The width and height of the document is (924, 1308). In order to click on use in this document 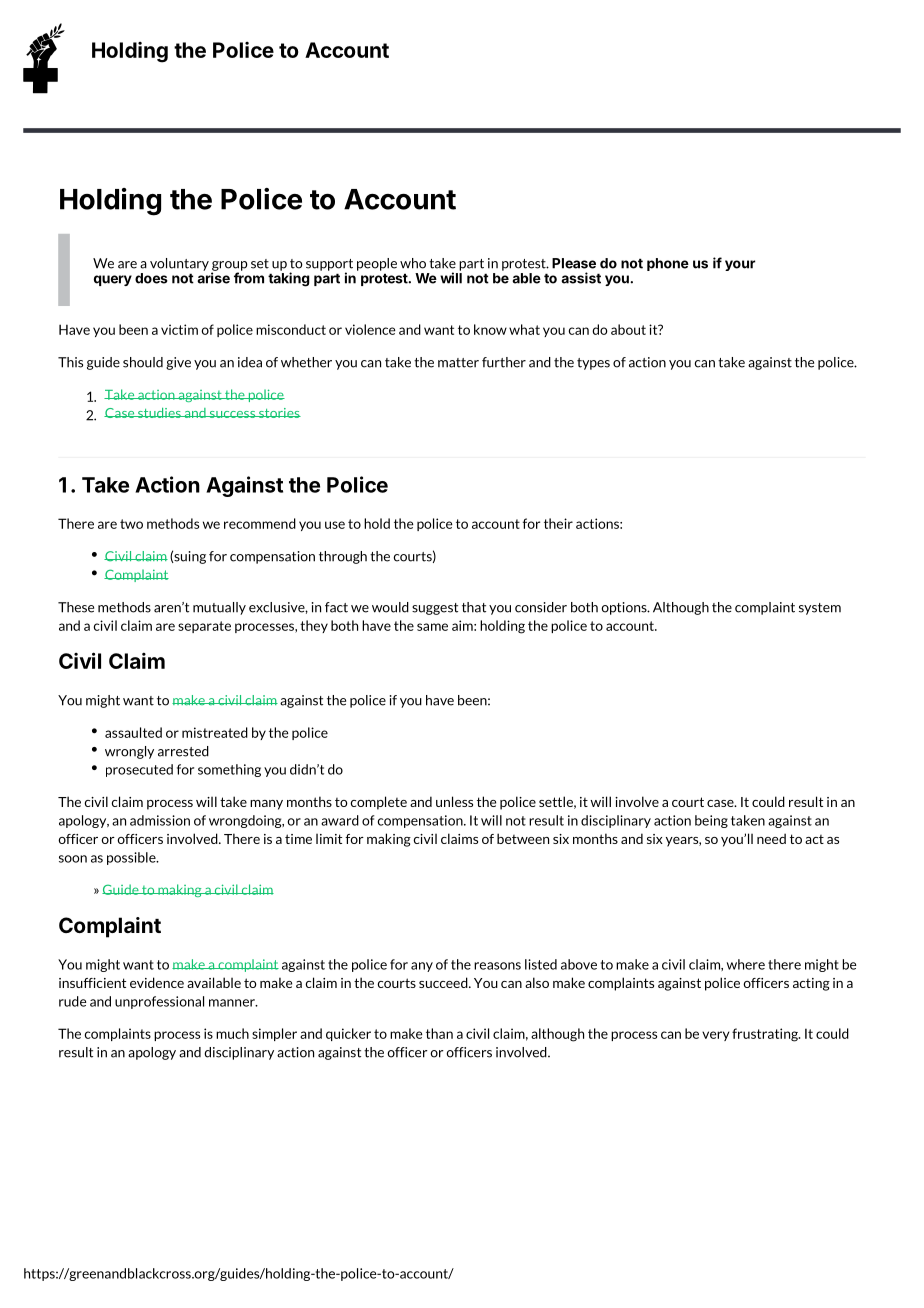, I will do `click(335, 525)`.
